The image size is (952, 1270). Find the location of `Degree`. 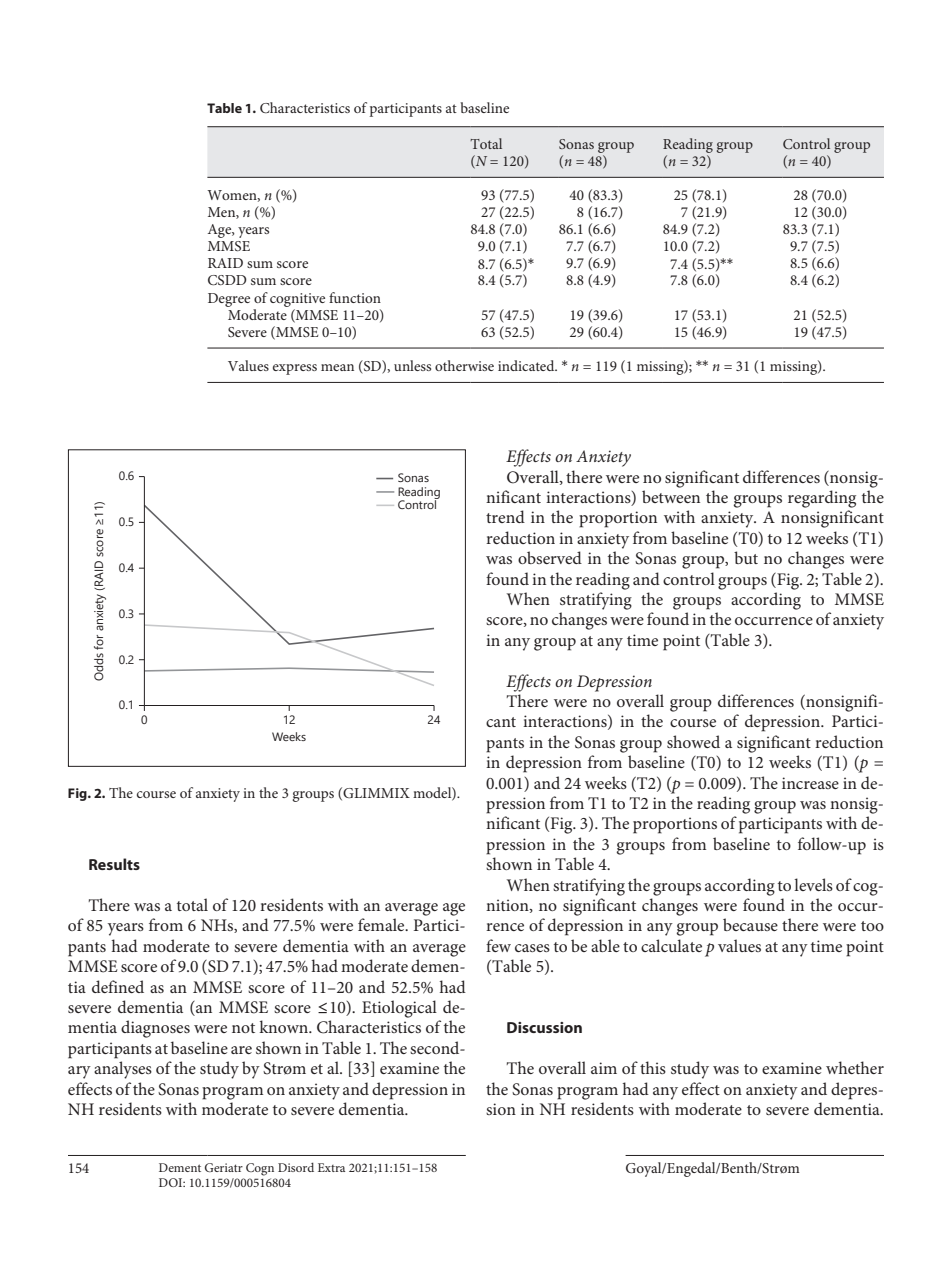

Degree is located at coordinates (229, 300).
